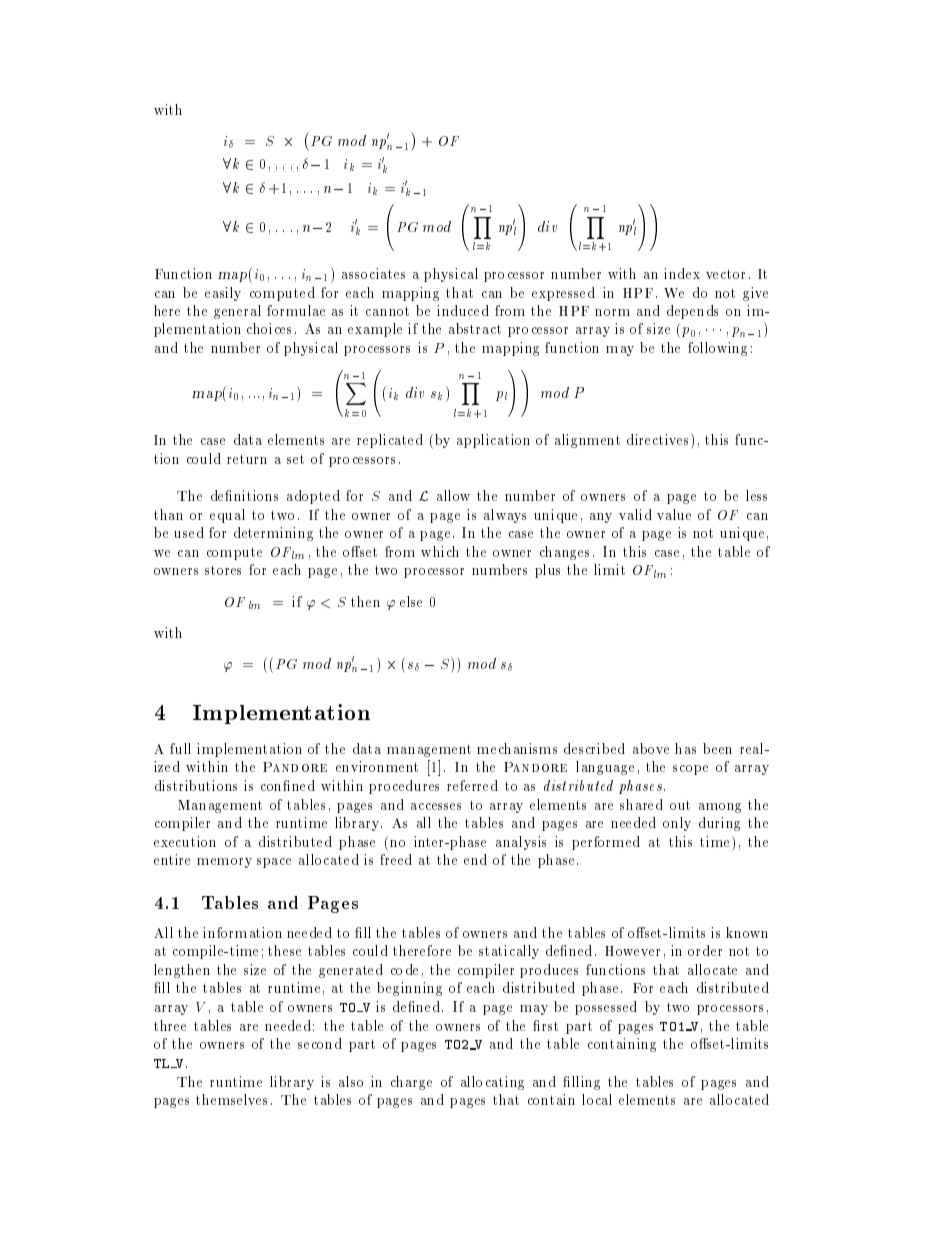  Describe the element at coordinates (717, 748) in the screenshot. I see `been` at that location.
